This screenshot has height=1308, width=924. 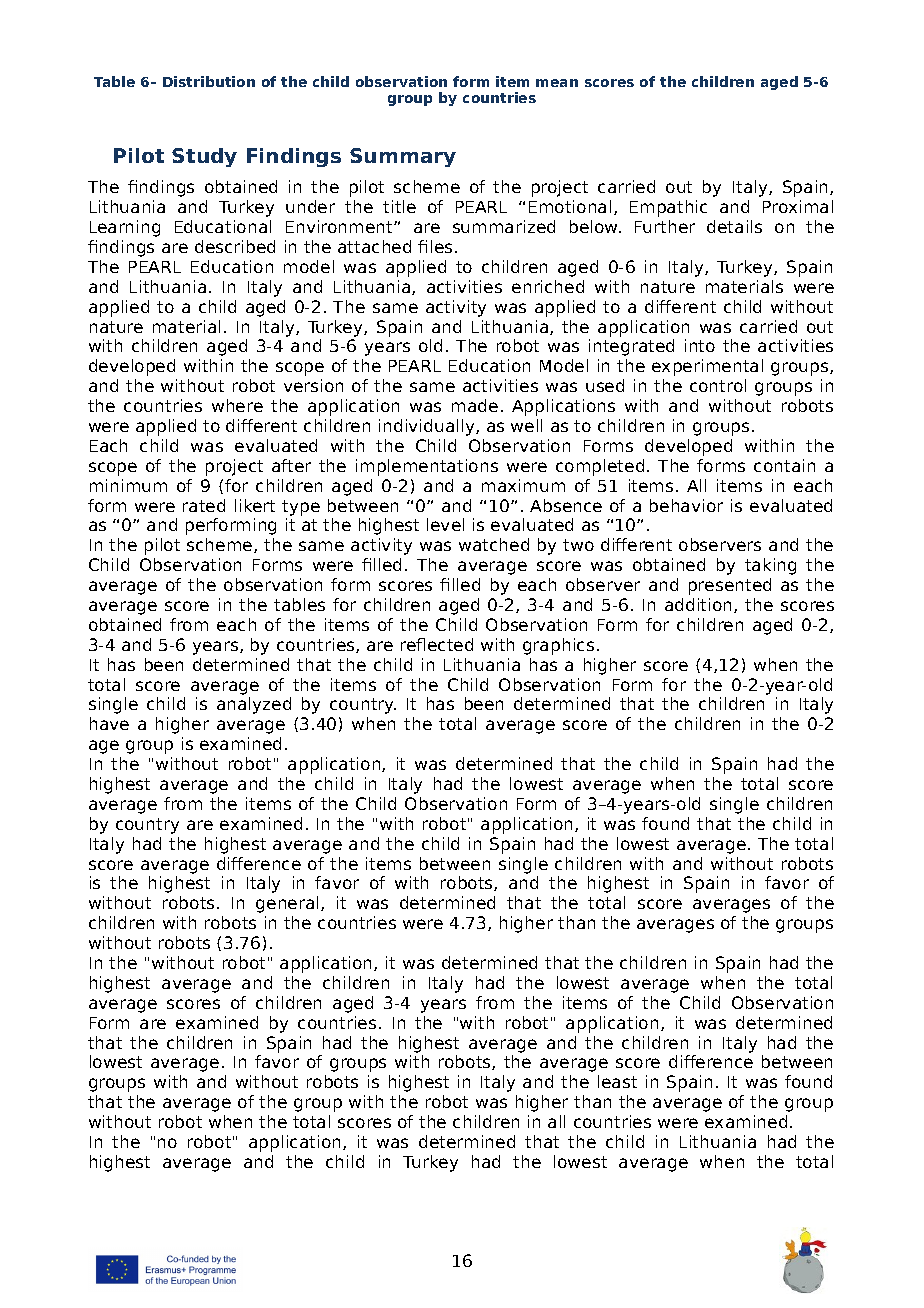 What do you see at coordinates (668, 208) in the screenshot?
I see `Empathic` at bounding box center [668, 208].
